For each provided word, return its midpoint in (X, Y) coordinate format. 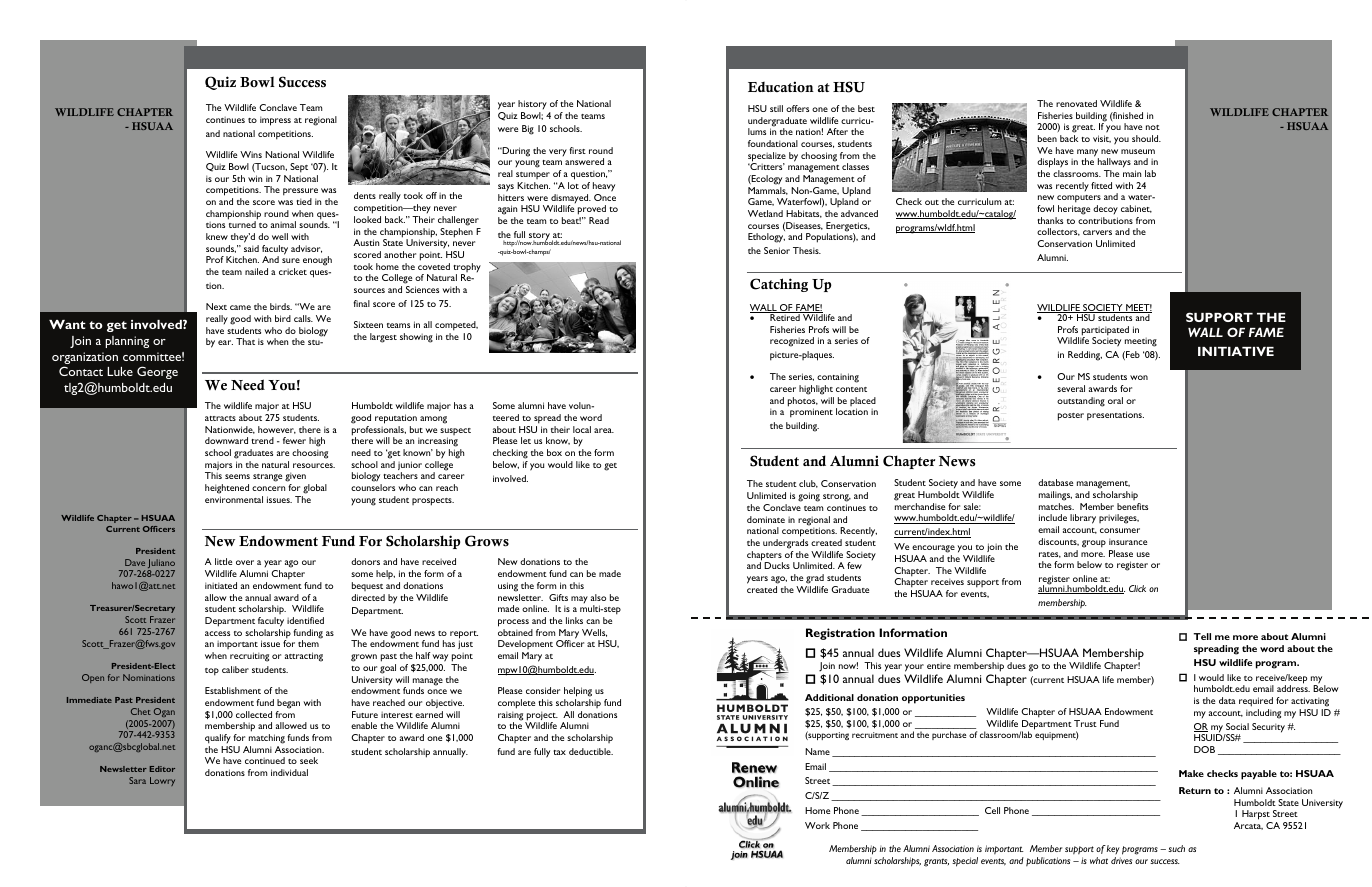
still (776, 108)
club (808, 484)
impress (275, 121)
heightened (227, 489)
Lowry (162, 781)
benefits (1132, 506)
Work (817, 825)
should (1146, 138)
